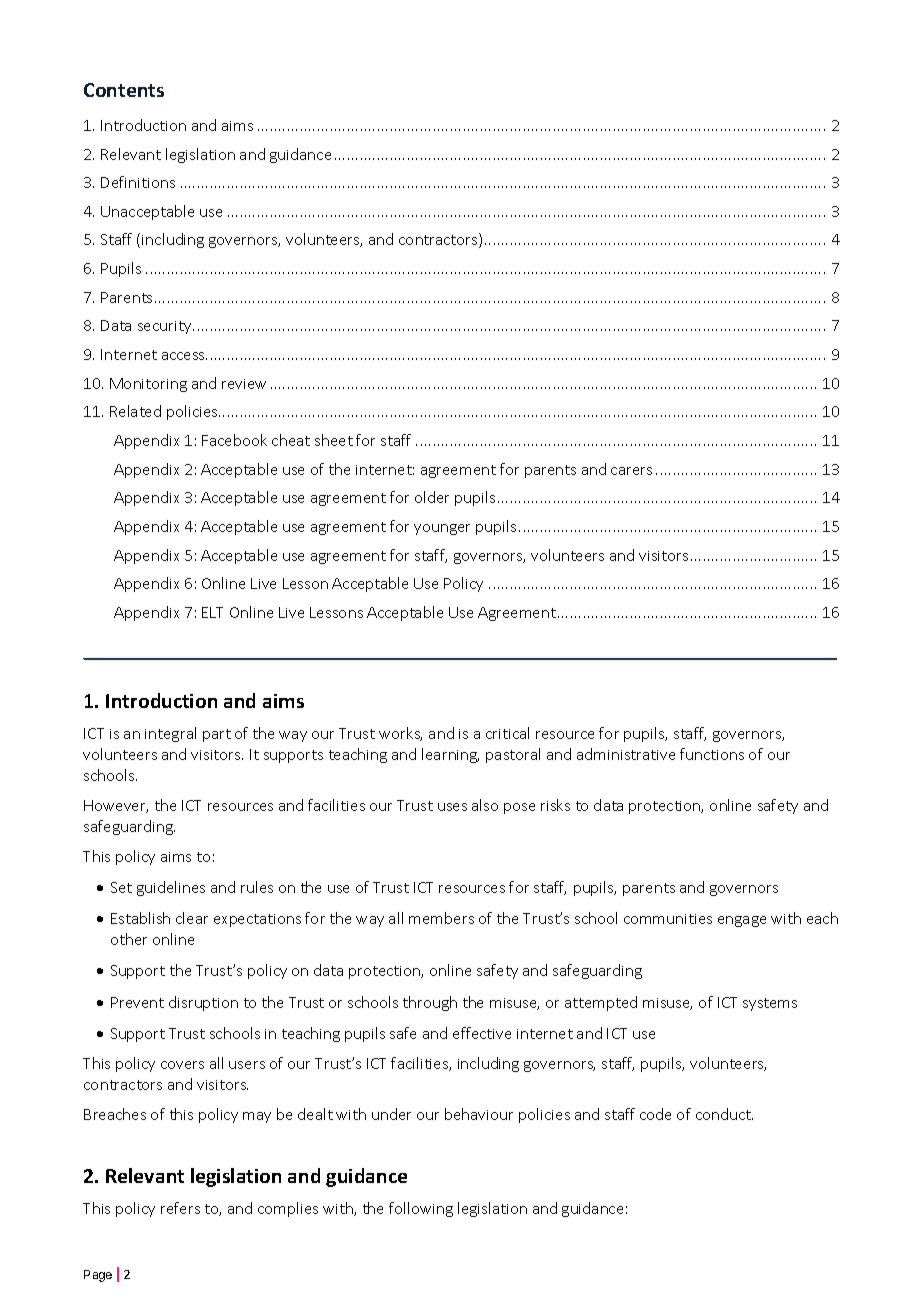 Image resolution: width=924 pixels, height=1309 pixels. Describe the element at coordinates (430, 1003) in the screenshot. I see `through` at that location.
